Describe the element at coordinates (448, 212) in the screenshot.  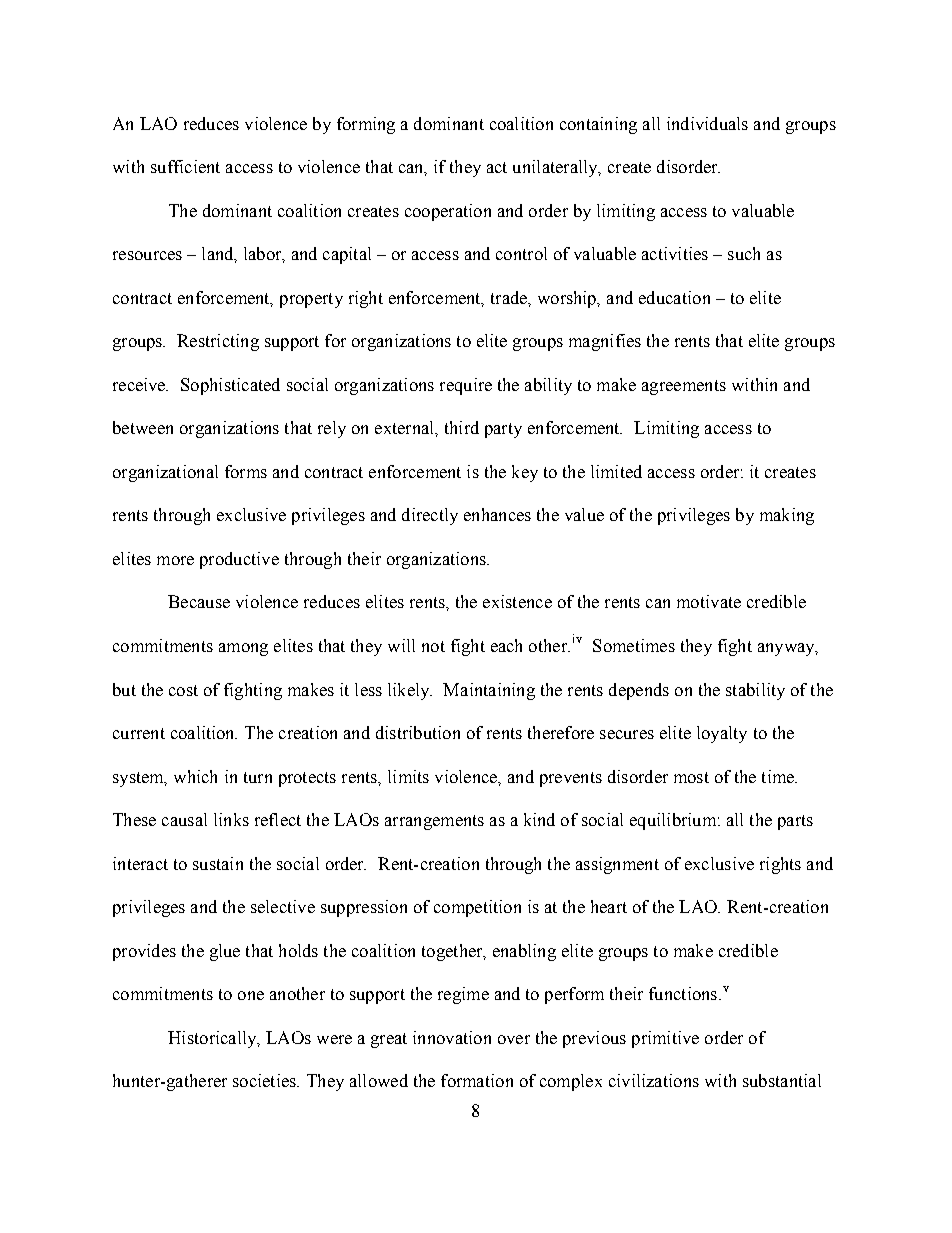
I see `cooperation` at that location.
